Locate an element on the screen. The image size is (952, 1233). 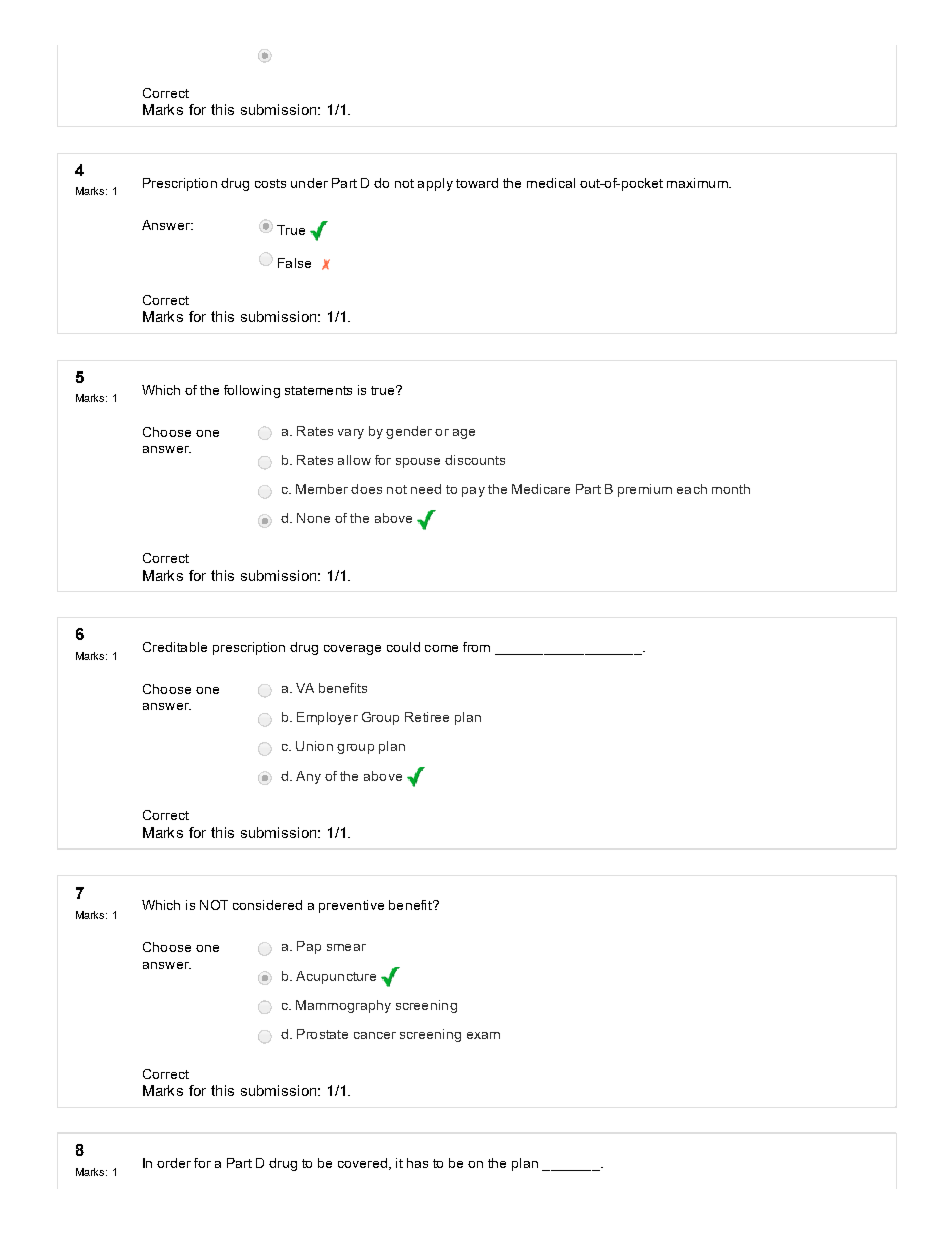
premium is located at coordinates (645, 490).
